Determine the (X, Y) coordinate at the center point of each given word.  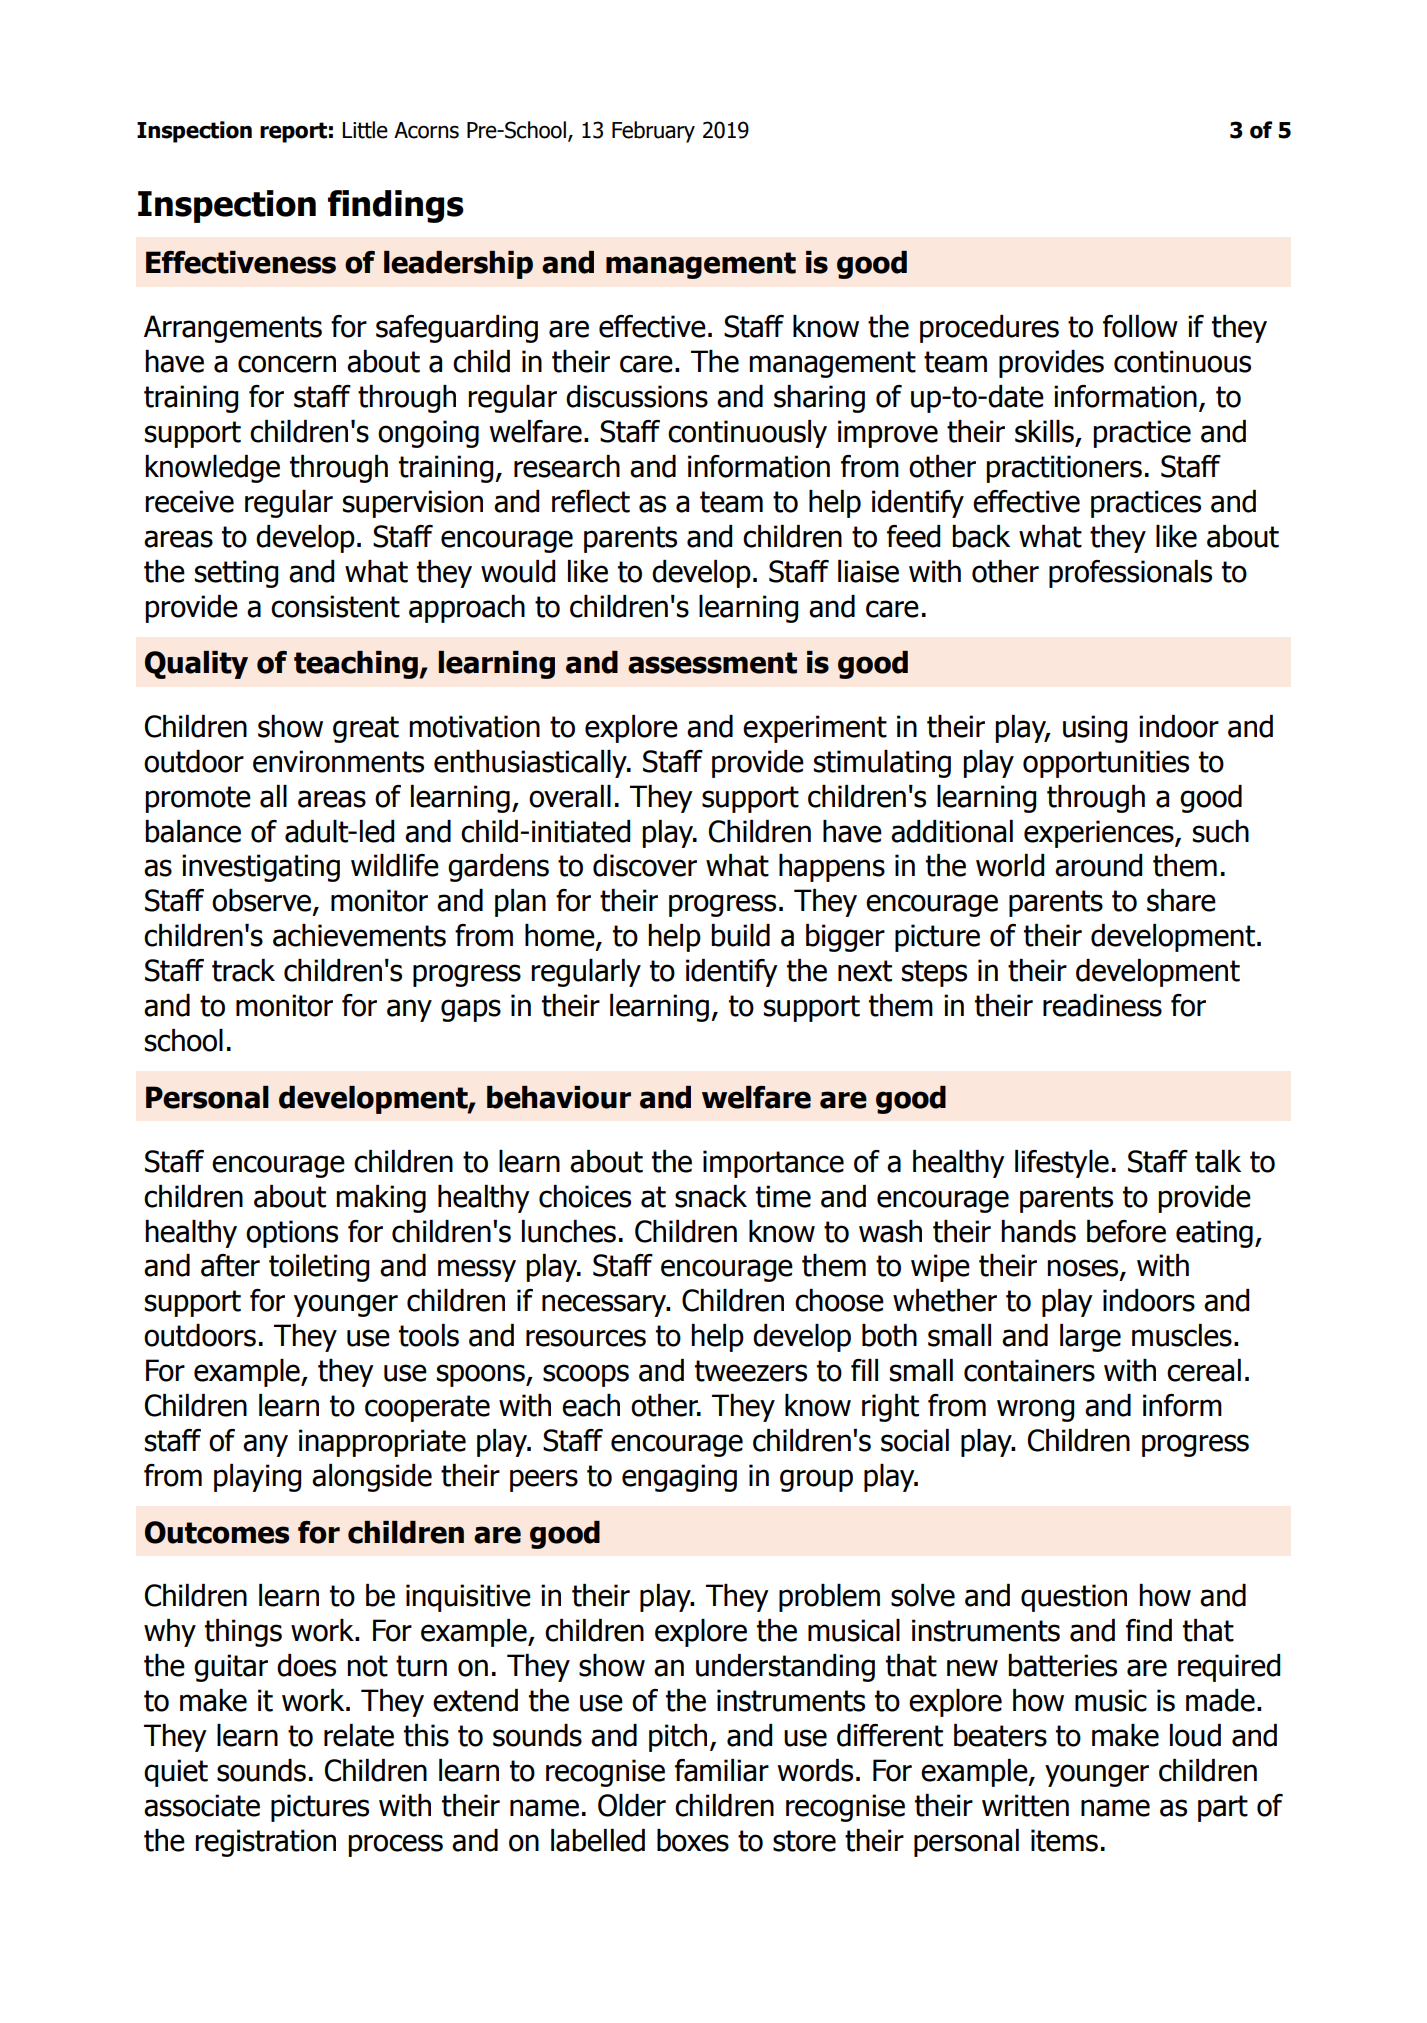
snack (711, 1196)
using (1095, 729)
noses (1084, 1269)
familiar (722, 1770)
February (653, 132)
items (1064, 1840)
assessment (712, 663)
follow (1140, 326)
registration (265, 1843)
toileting (319, 1268)
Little (365, 130)
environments (338, 761)
